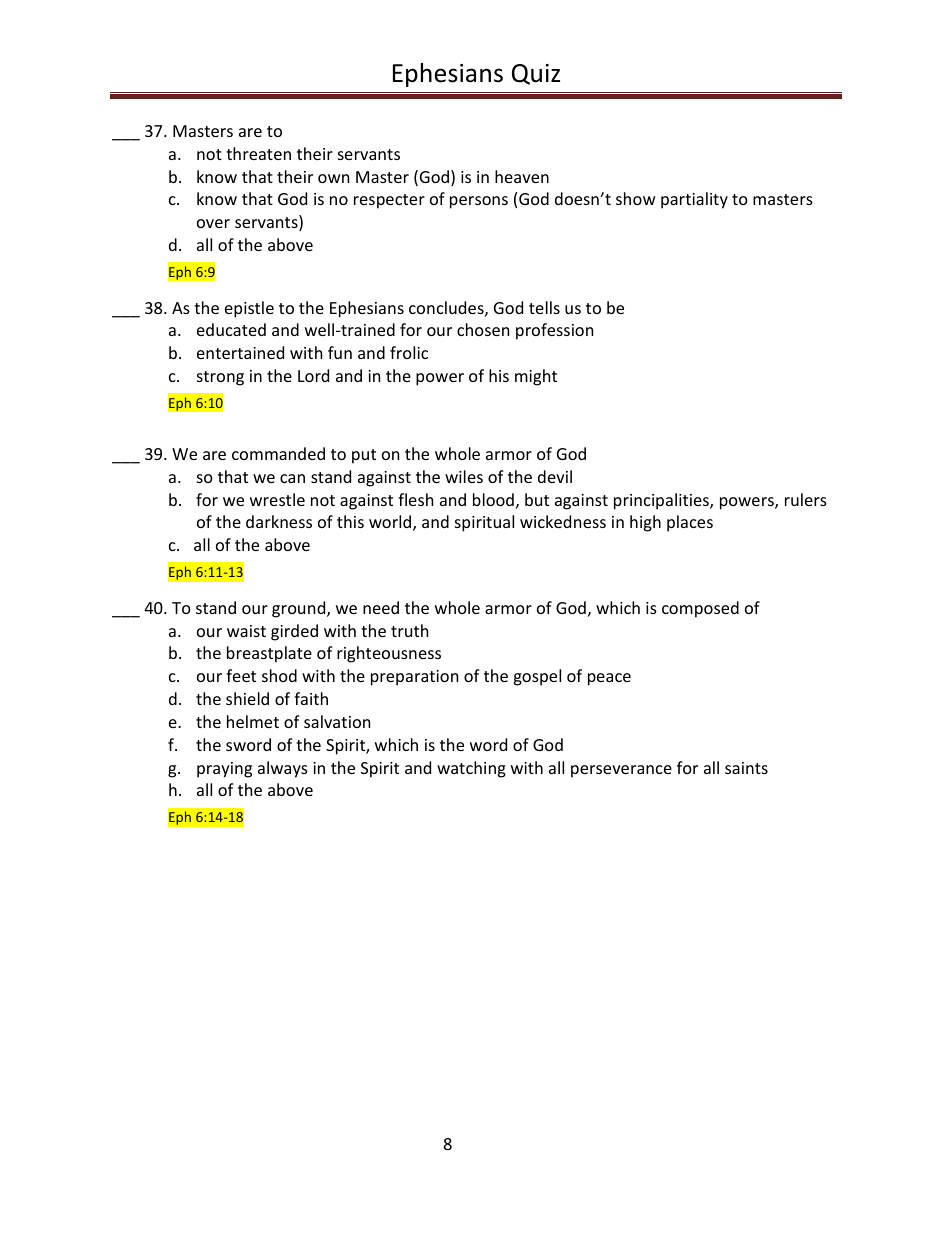 This screenshot has width=952, height=1233. I want to click on Quiz, so click(536, 74).
